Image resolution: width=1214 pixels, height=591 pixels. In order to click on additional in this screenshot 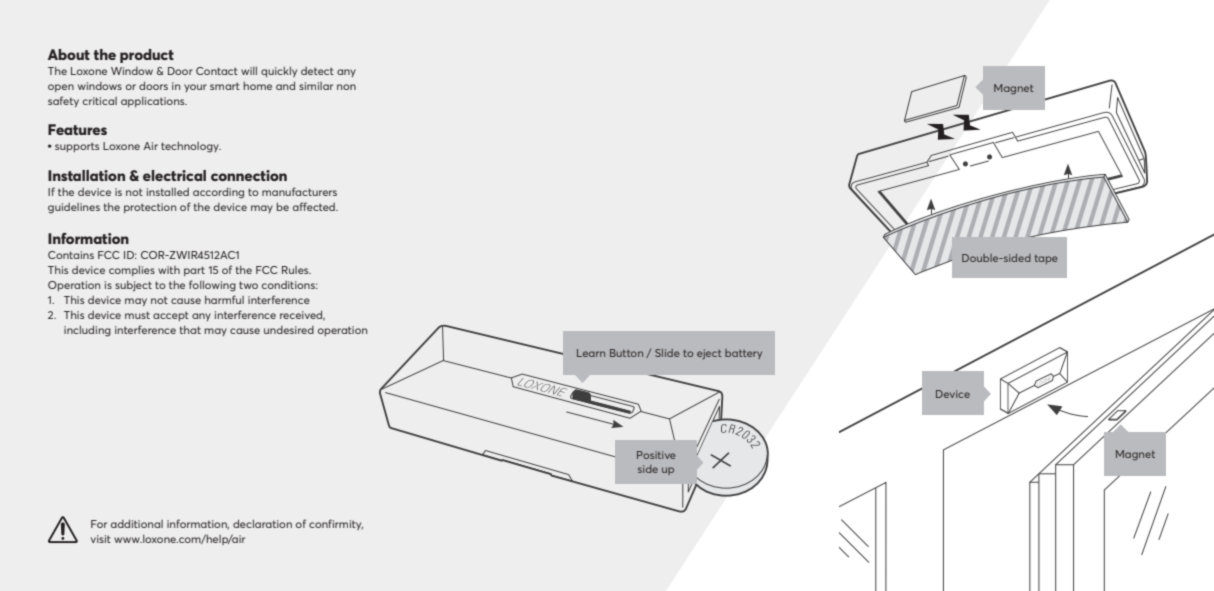, I will do `click(137, 524)`.
